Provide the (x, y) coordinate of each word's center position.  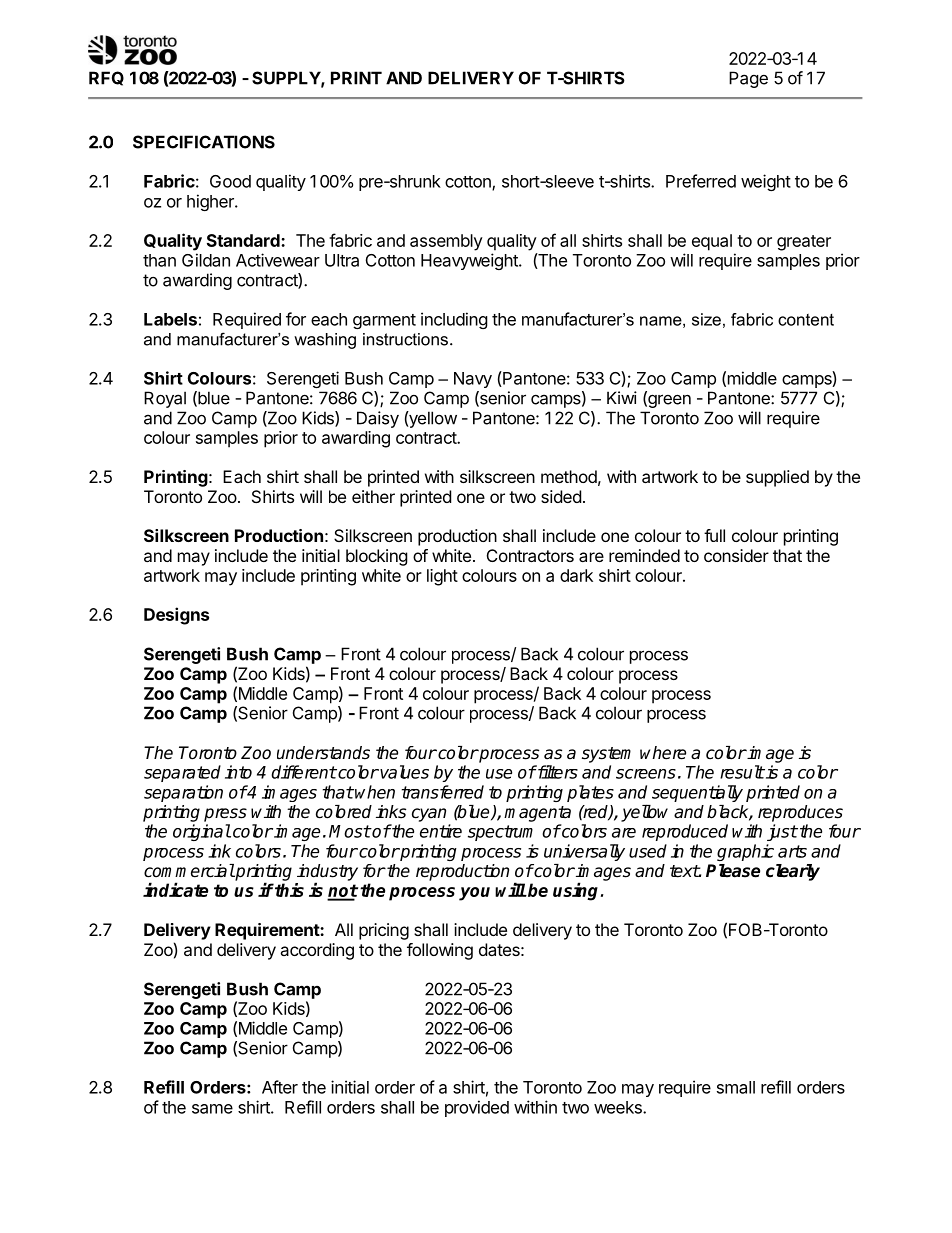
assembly (446, 242)
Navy (473, 380)
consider (736, 555)
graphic (745, 852)
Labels (170, 319)
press (225, 815)
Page (748, 79)
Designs (176, 616)
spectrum (500, 833)
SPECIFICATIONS (204, 142)
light (442, 577)
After (280, 1087)
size (706, 319)
